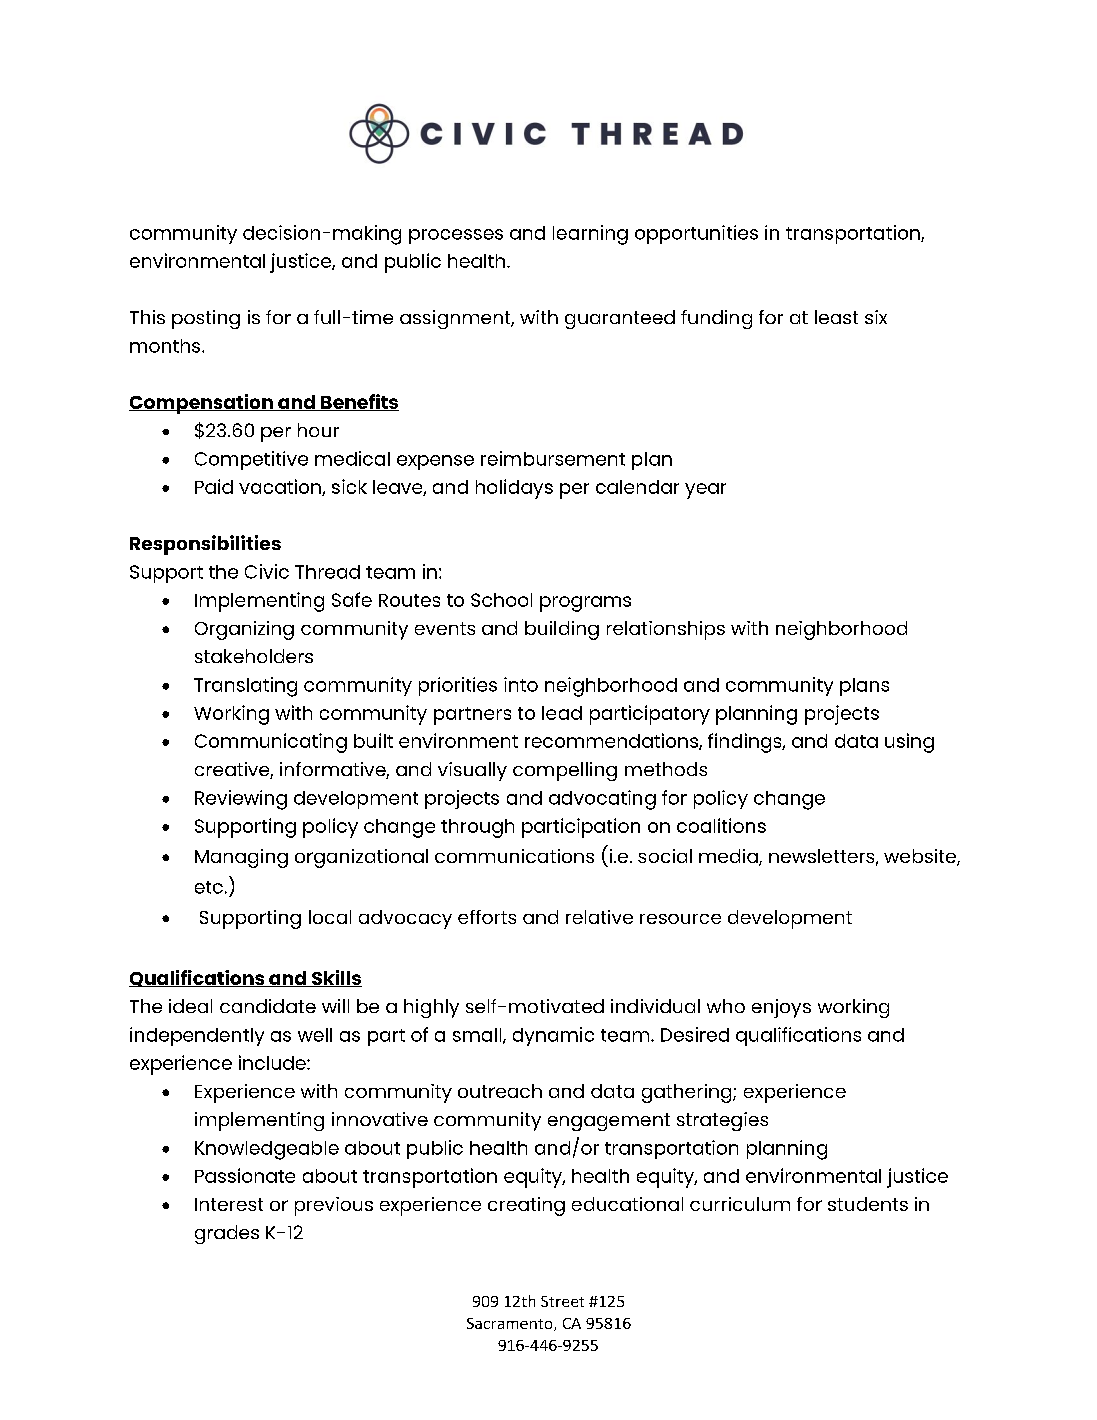 The width and height of the document is (1097, 1420). Describe the element at coordinates (241, 800) in the document. I see `Reviewing` at that location.
